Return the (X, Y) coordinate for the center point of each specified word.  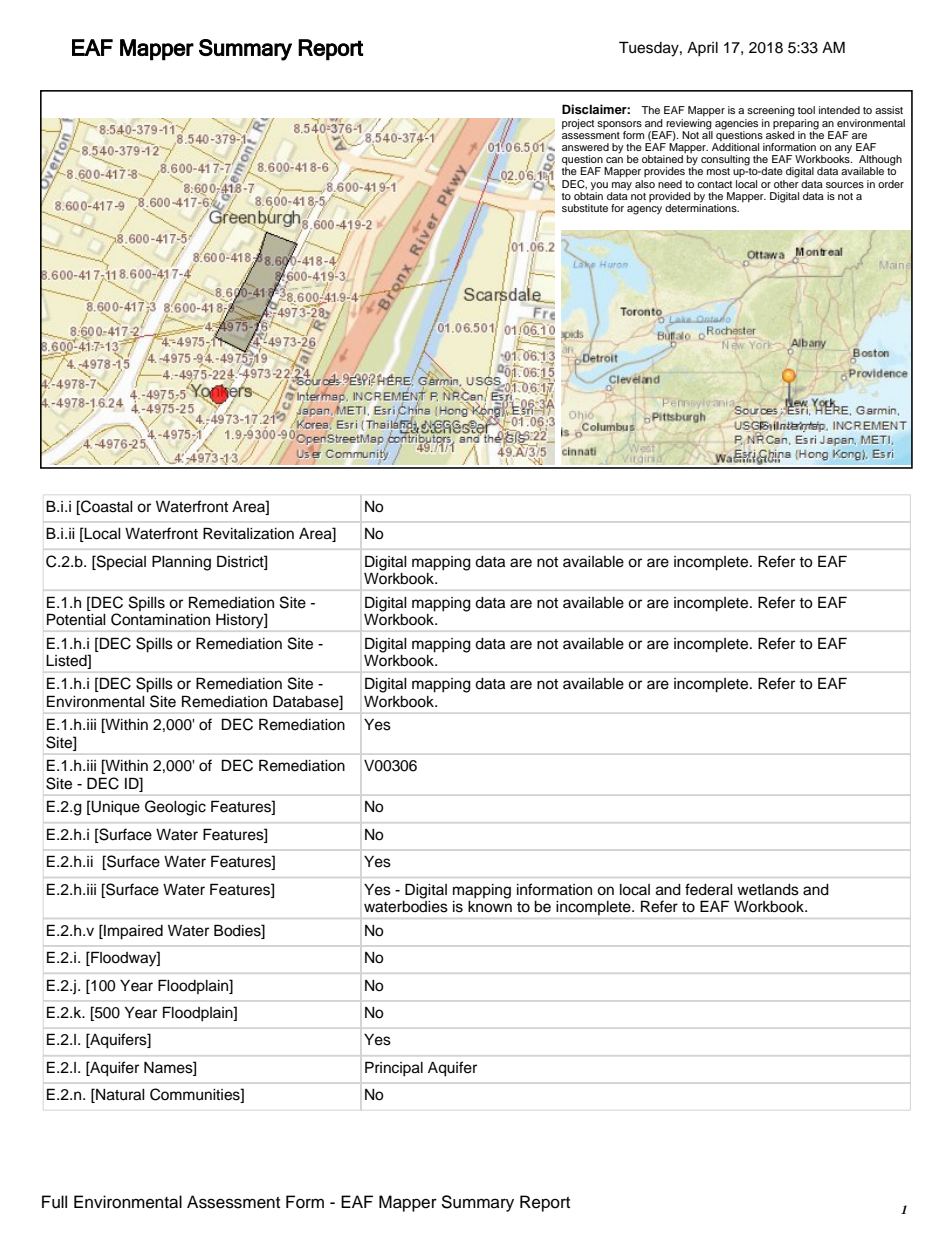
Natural (119, 1096)
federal (709, 889)
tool (806, 110)
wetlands (768, 890)
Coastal (106, 506)
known (490, 905)
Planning (181, 563)
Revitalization (248, 533)
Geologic (175, 808)
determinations (702, 207)
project (578, 124)
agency (644, 210)
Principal (394, 1069)
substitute (585, 208)
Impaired (132, 932)
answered (585, 147)
